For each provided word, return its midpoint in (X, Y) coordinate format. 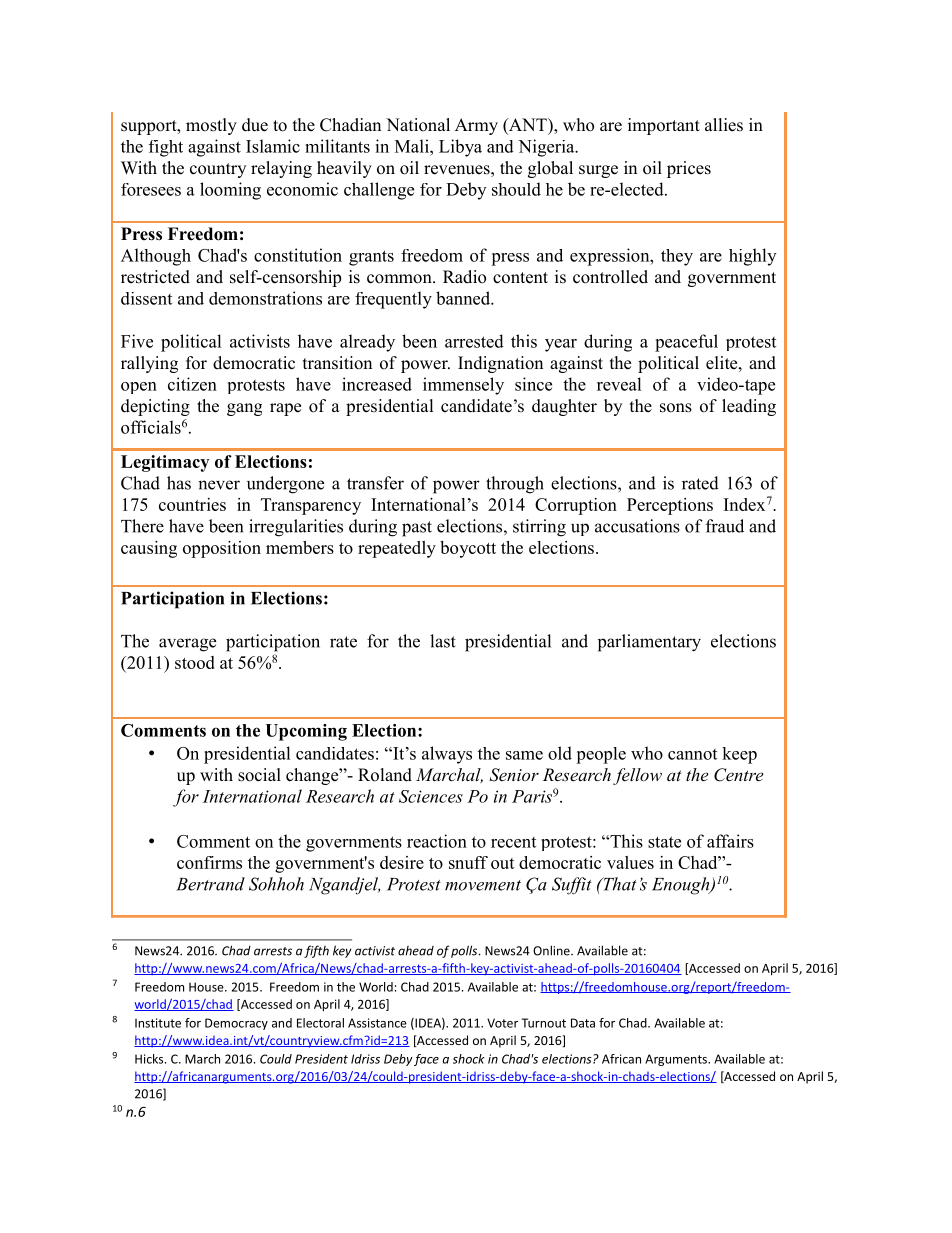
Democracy (236, 1024)
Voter (502, 1023)
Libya (460, 148)
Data (583, 1023)
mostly (211, 126)
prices (689, 169)
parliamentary (649, 643)
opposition (222, 549)
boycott (468, 549)
